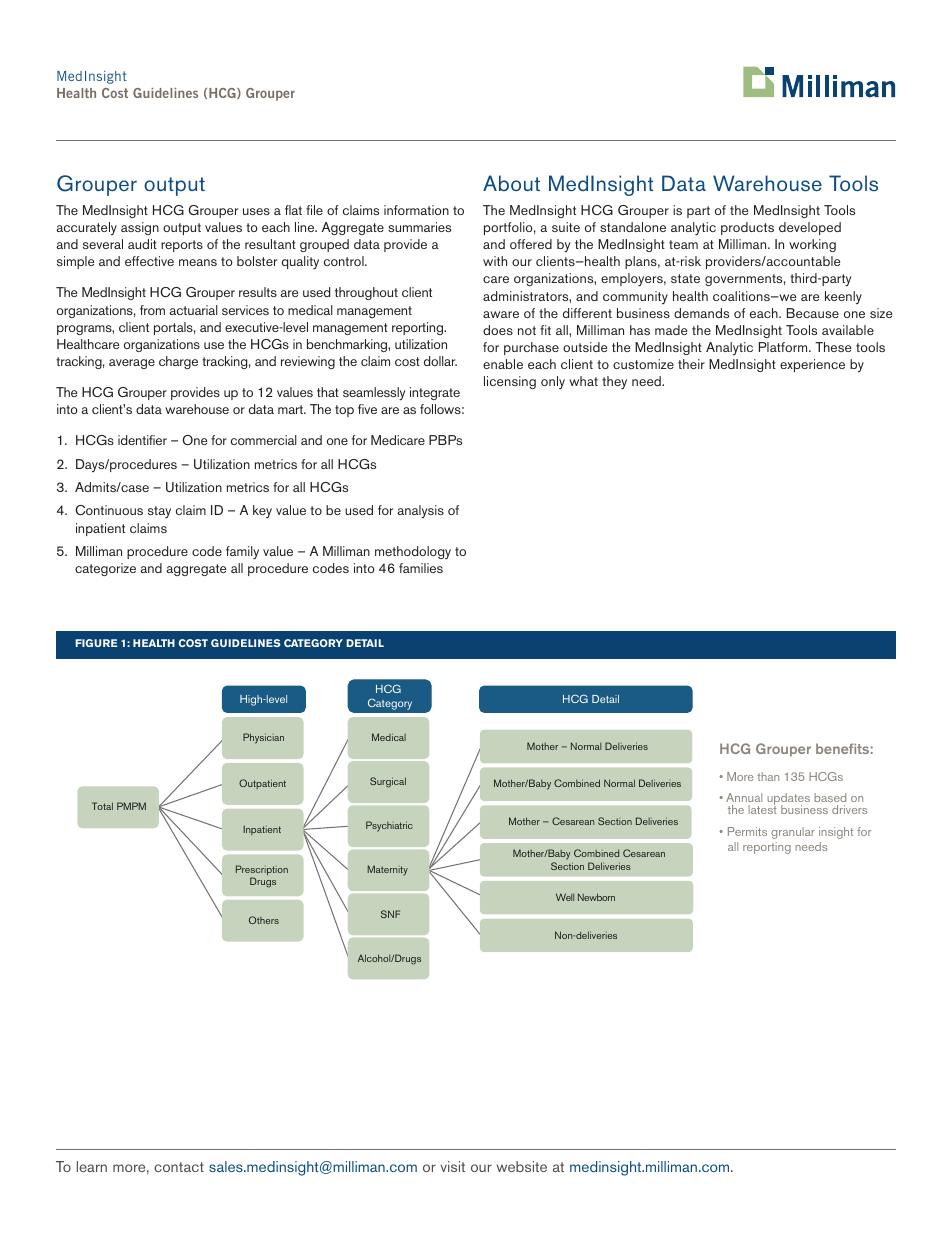 The width and height of the screenshot is (952, 1233). Describe the element at coordinates (421, 568) in the screenshot. I see `families` at that location.
